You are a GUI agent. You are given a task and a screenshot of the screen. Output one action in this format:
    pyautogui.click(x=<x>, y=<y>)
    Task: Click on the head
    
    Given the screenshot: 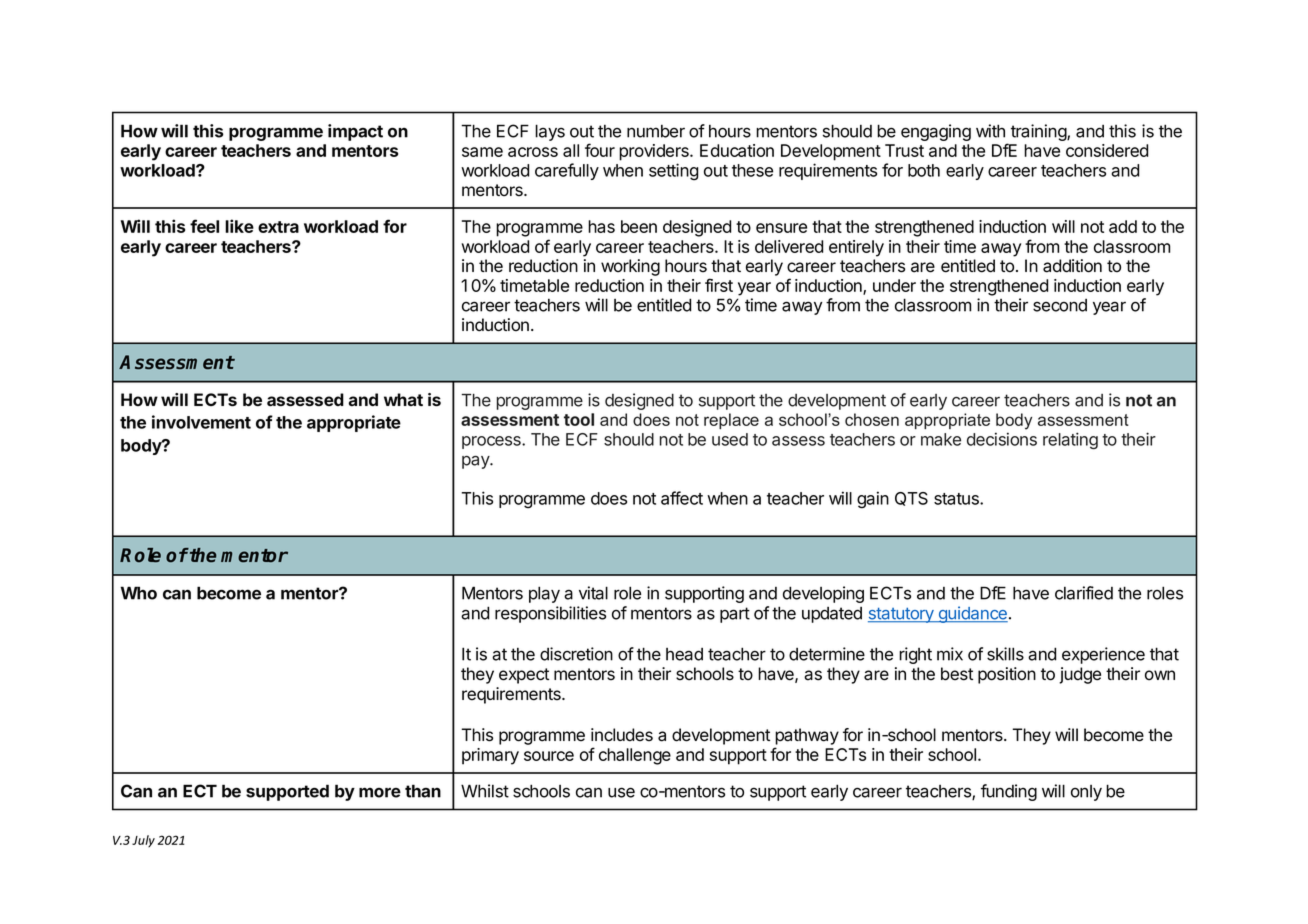 What is the action you would take?
    pyautogui.click(x=684, y=654)
